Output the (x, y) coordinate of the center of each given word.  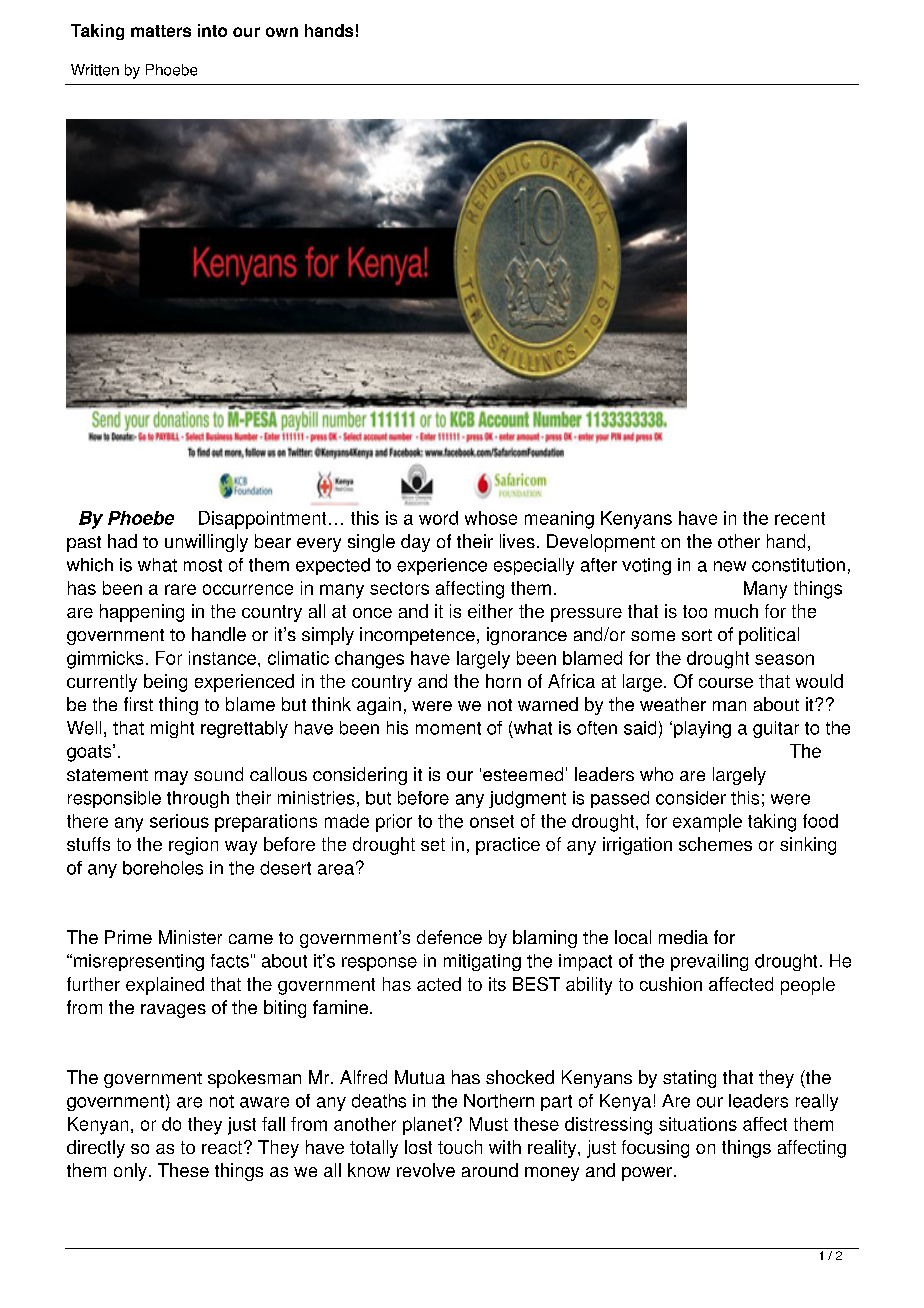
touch (460, 1147)
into (212, 30)
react (222, 1147)
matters (161, 31)
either (490, 611)
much (736, 611)
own (282, 32)
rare (180, 589)
